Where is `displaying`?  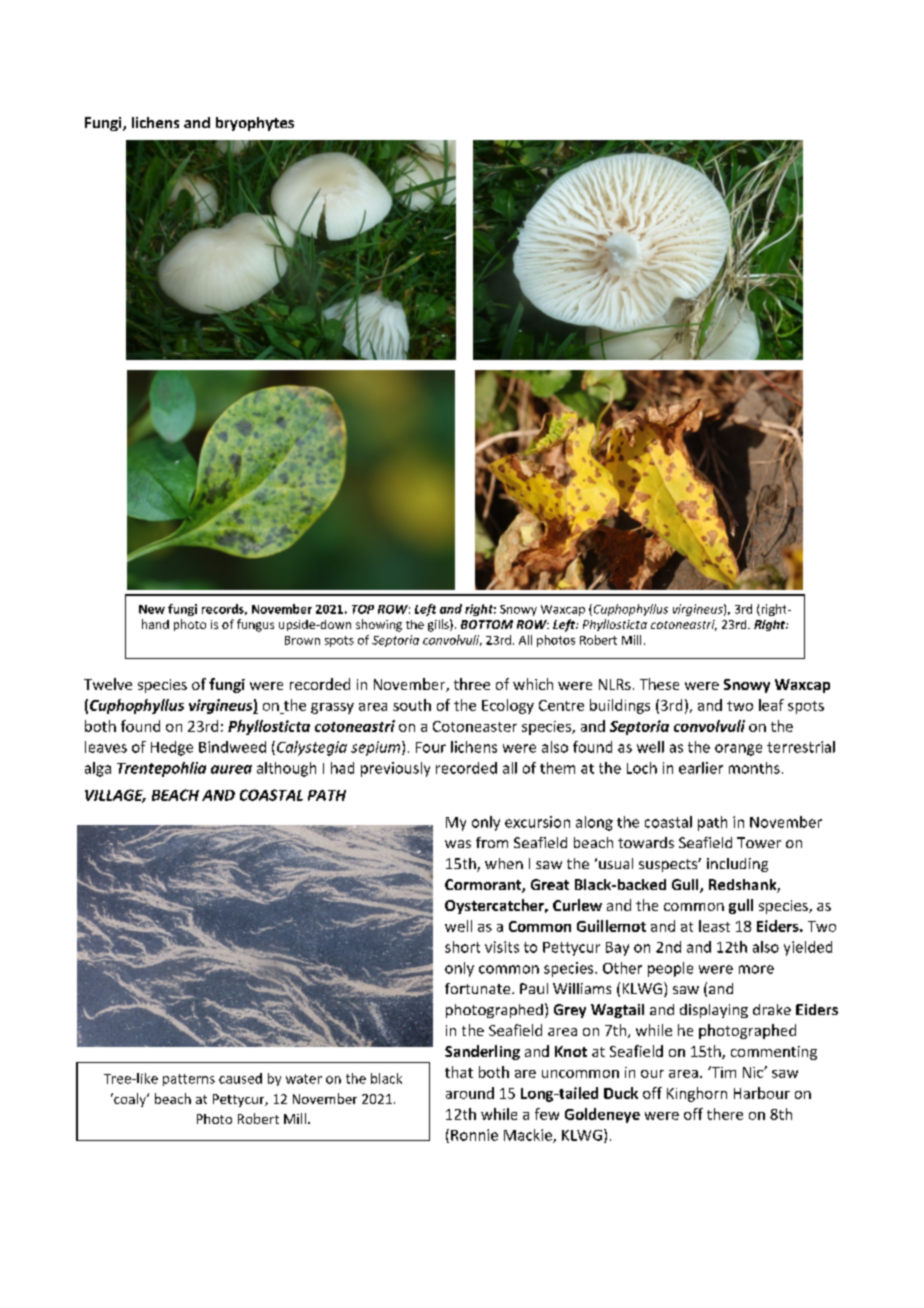
displaying is located at coordinates (714, 1011).
